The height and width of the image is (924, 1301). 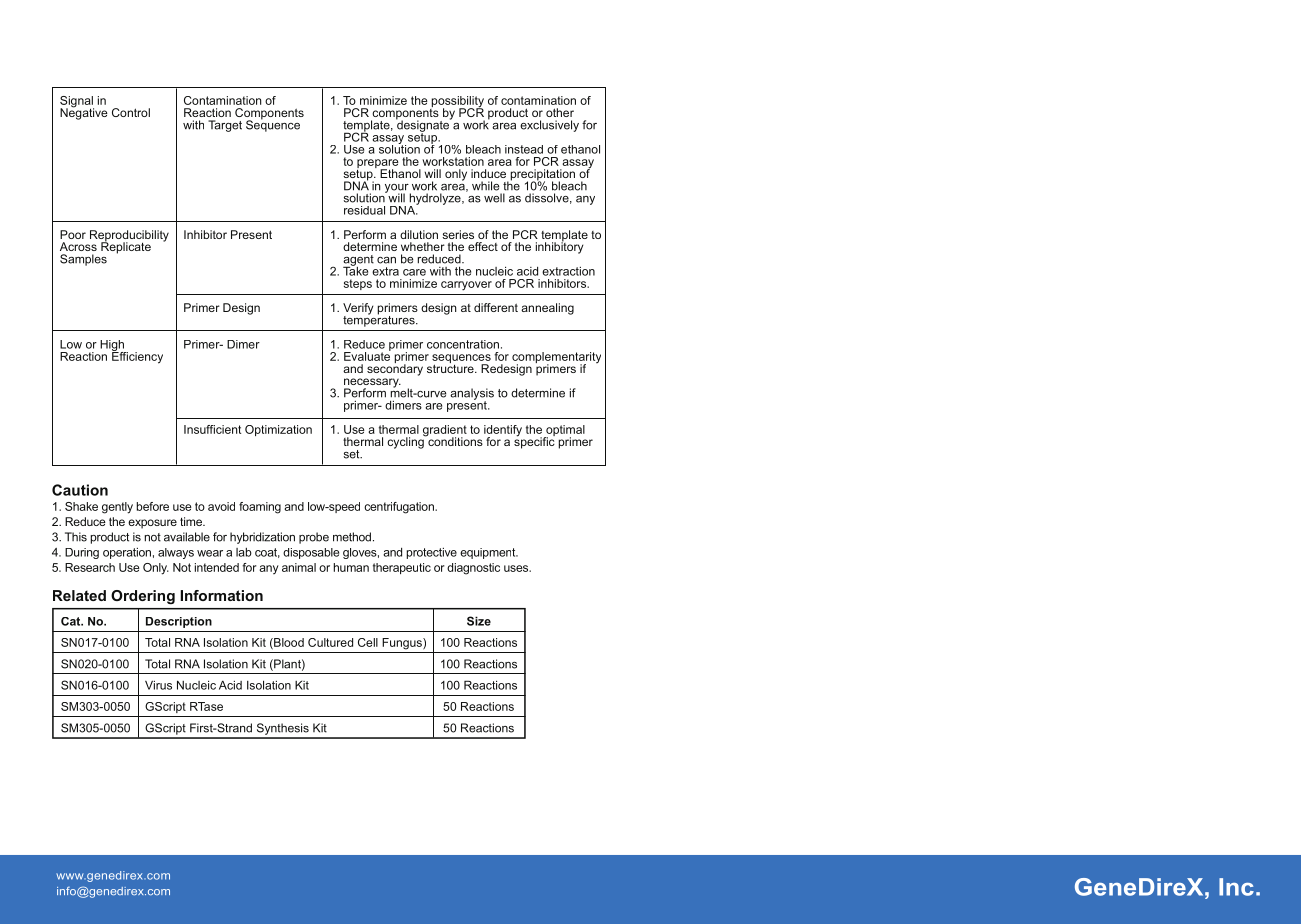 What do you see at coordinates (225, 126) in the image?
I see `Target` at bounding box center [225, 126].
